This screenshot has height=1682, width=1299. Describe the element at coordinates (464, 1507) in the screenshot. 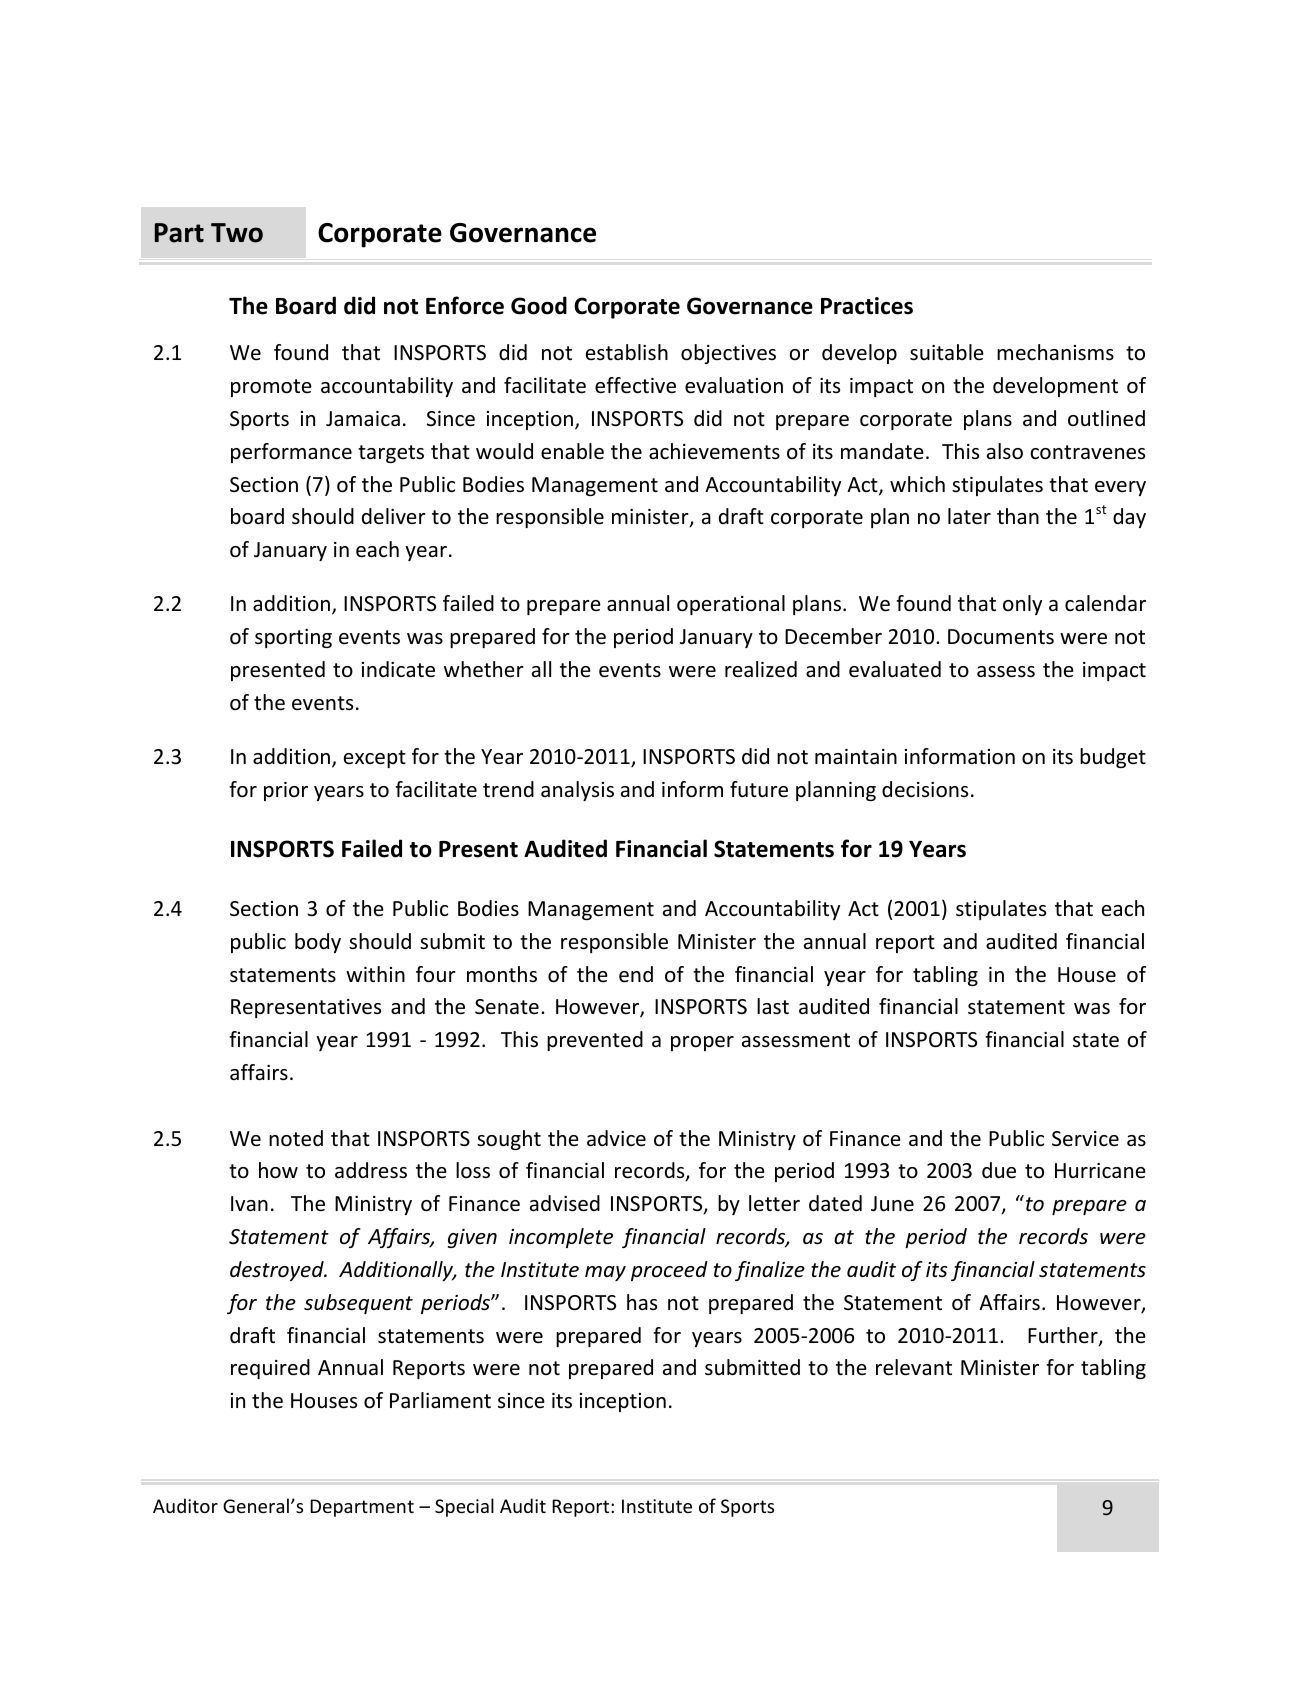

I see `Special` at that location.
